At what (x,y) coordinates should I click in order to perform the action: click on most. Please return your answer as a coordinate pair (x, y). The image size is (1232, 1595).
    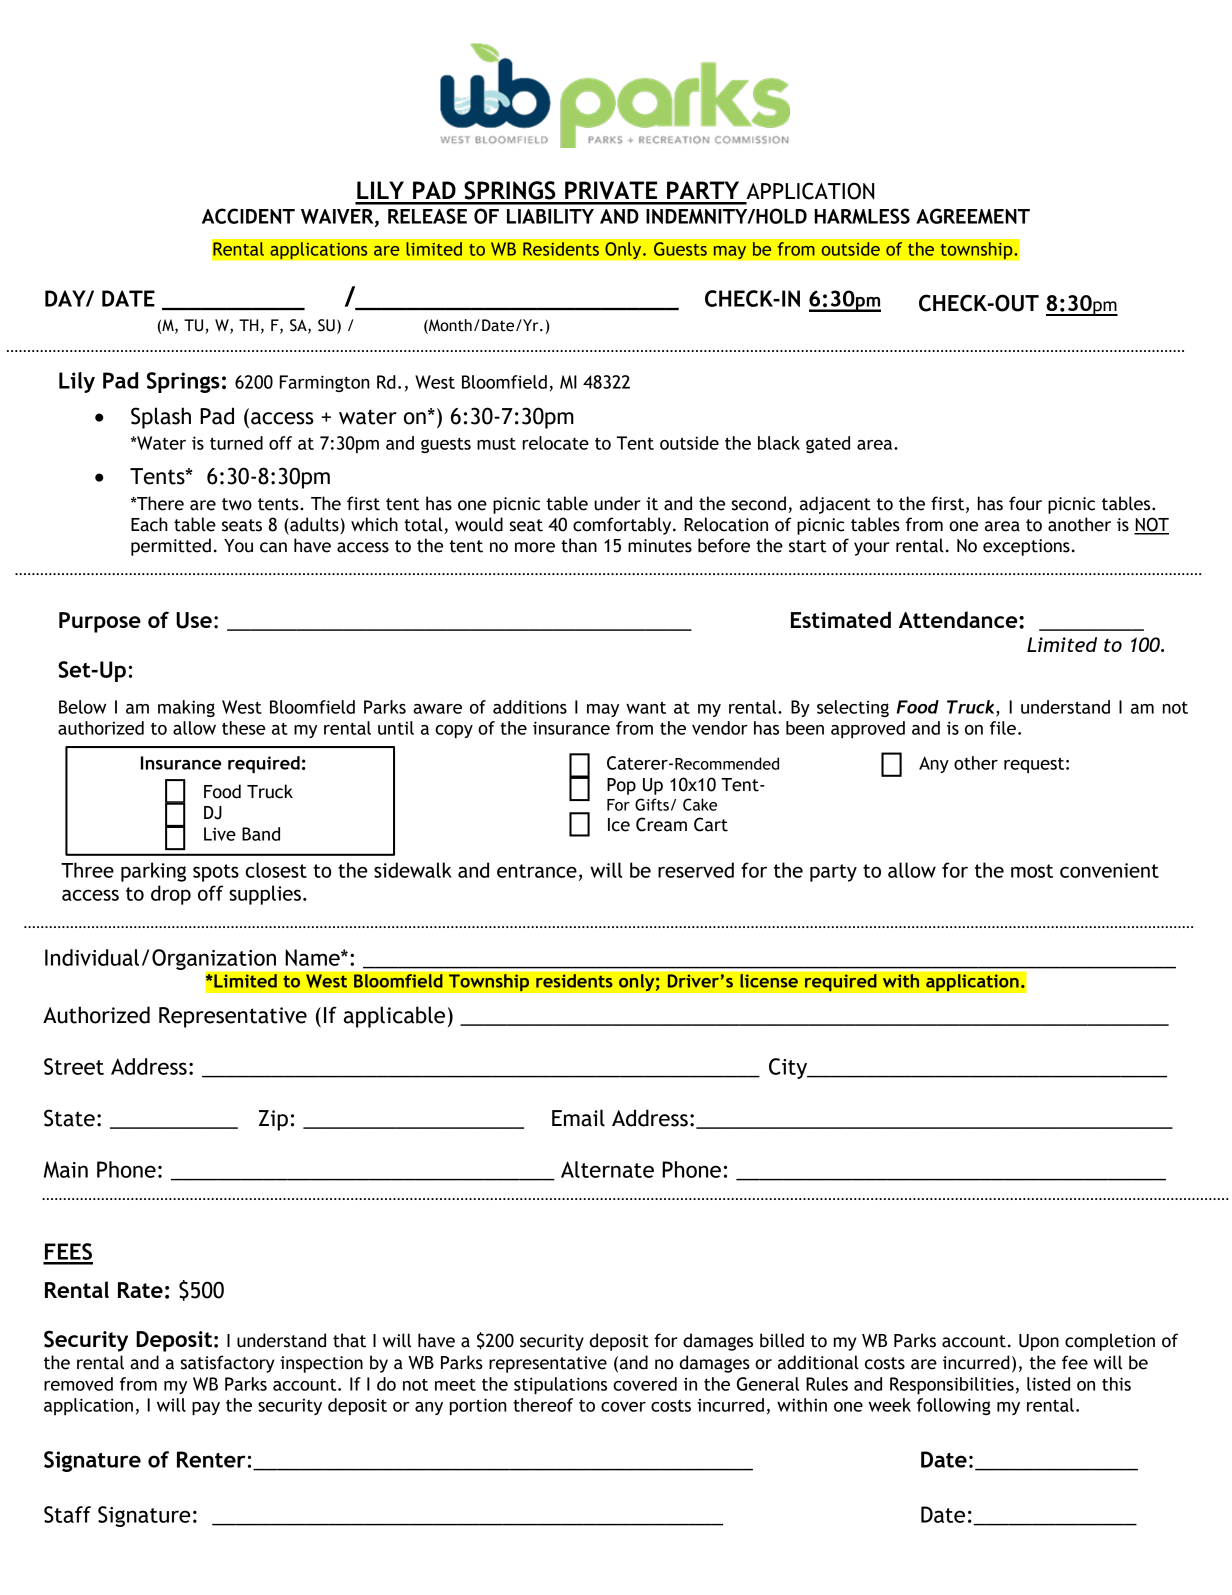
    Looking at the image, I should click on (1032, 871).
